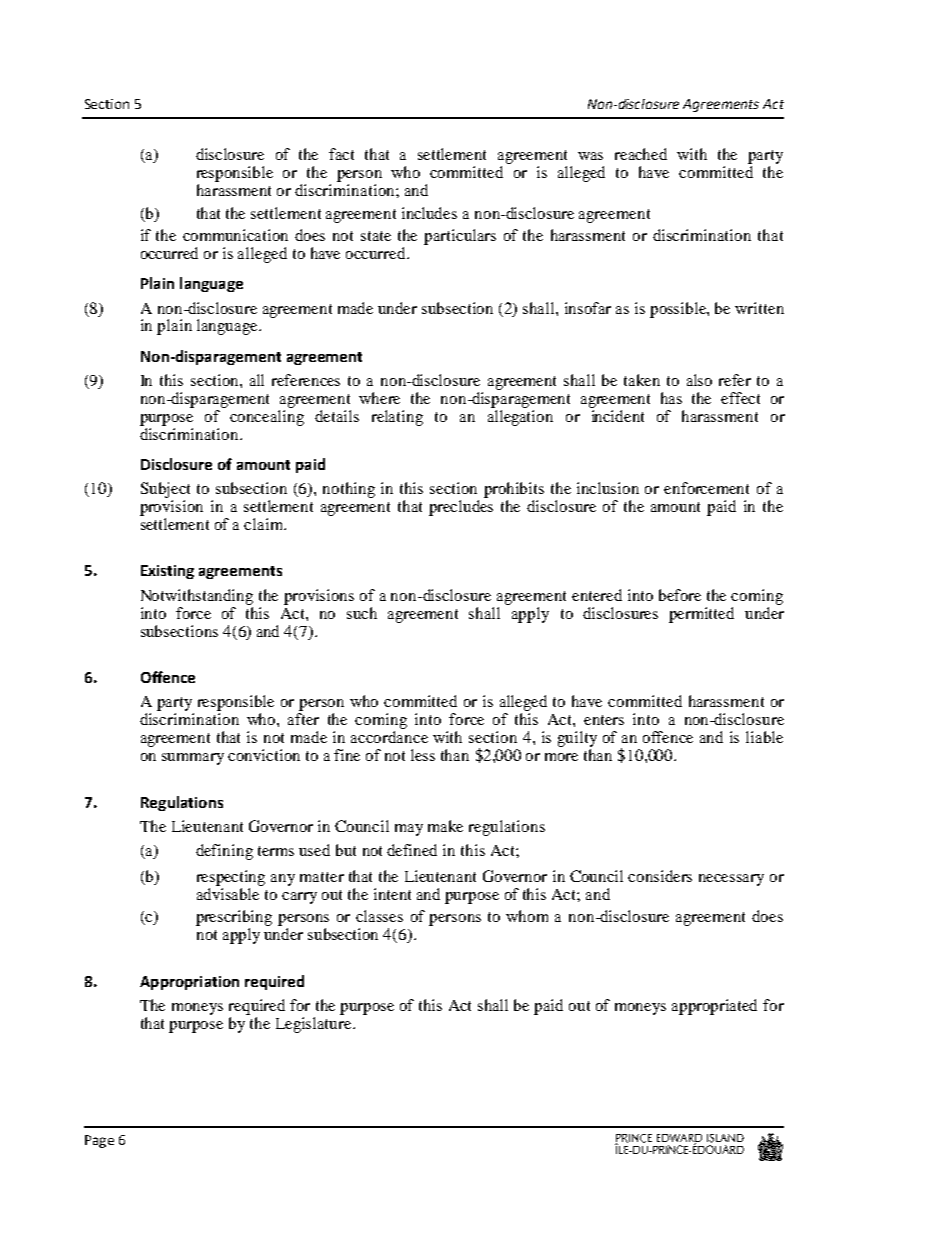  I want to click on precludes, so click(461, 508).
